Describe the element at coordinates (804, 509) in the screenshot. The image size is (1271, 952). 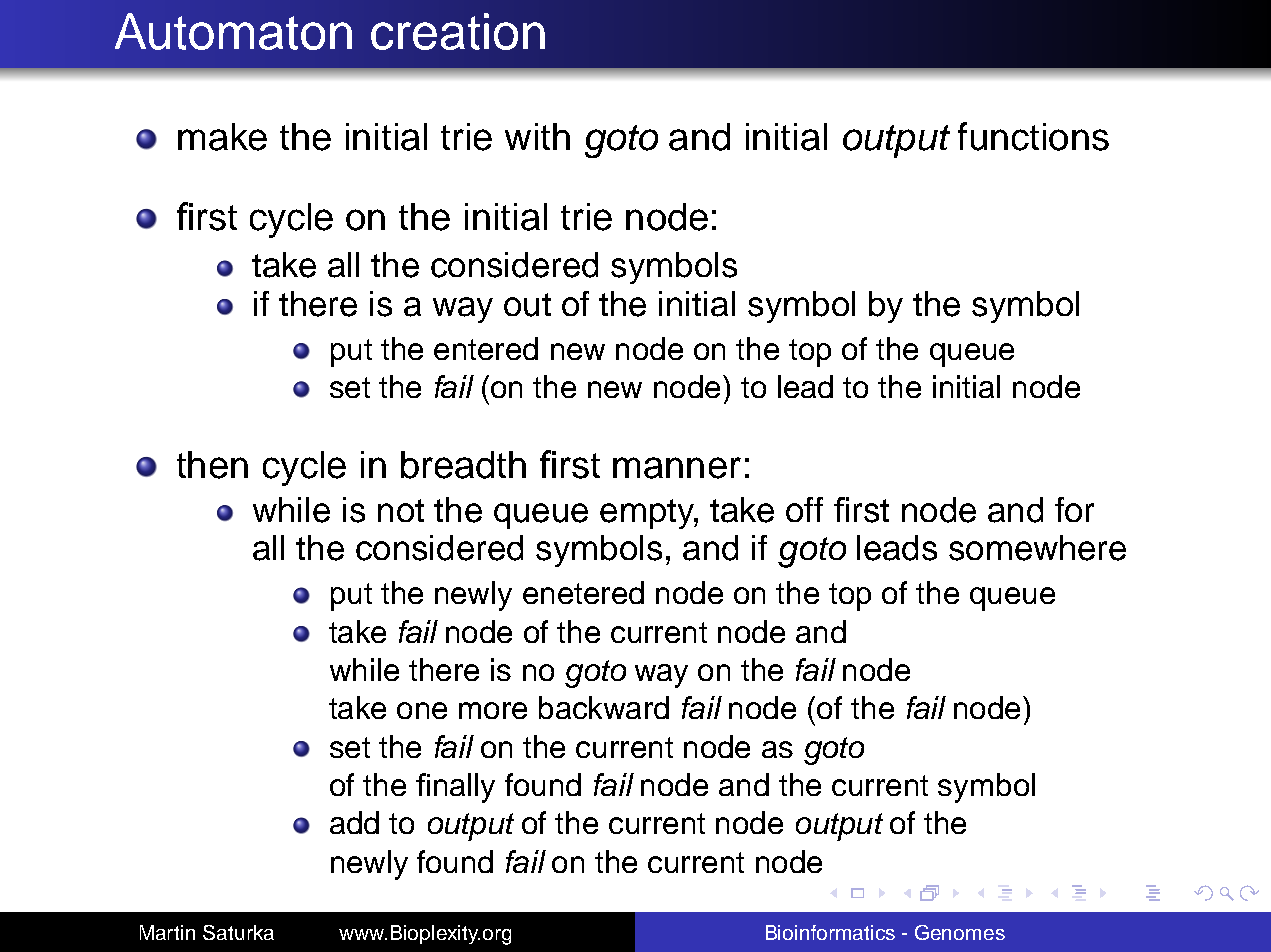
I see `off` at that location.
